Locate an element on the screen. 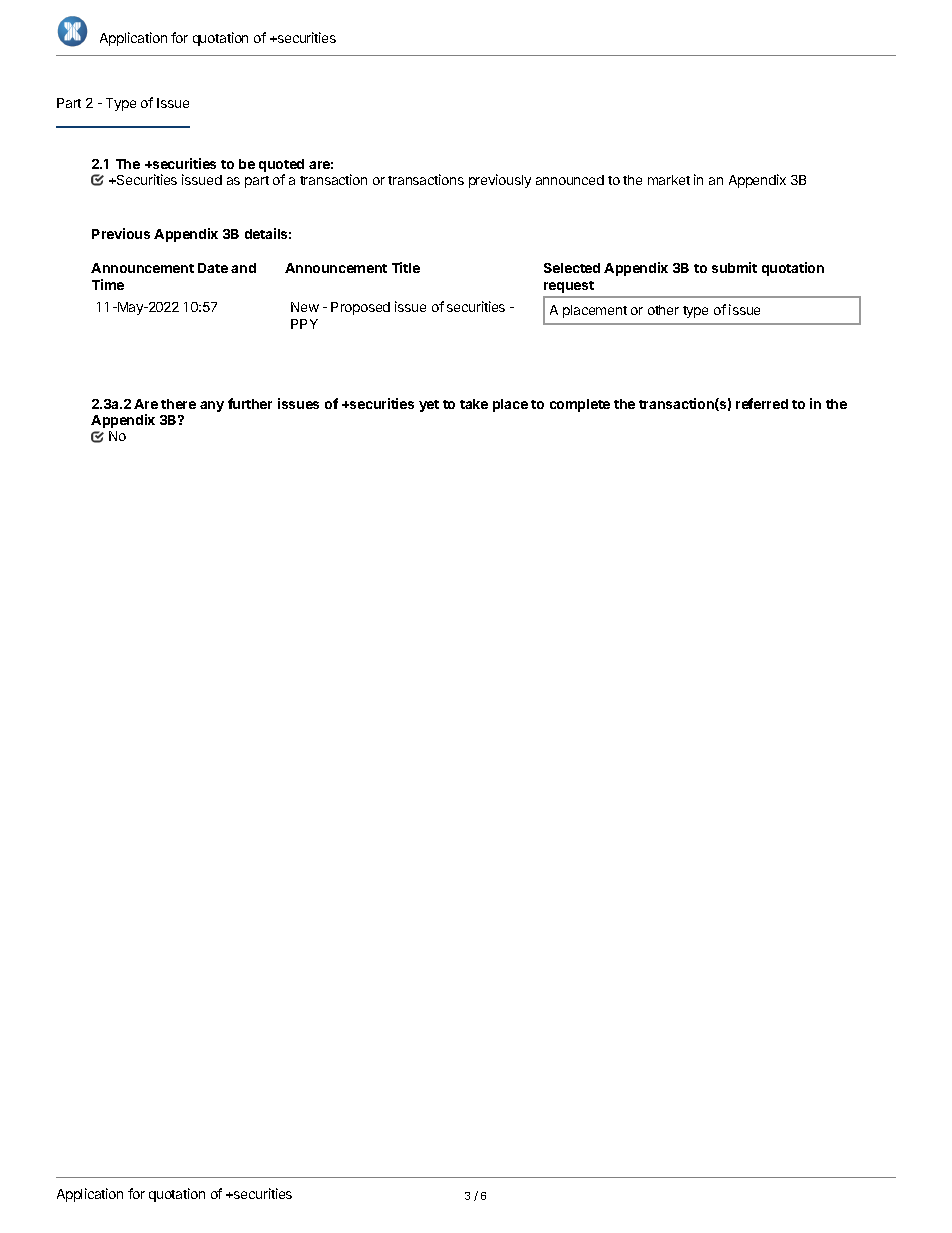 Image resolution: width=952 pixels, height=1233 pixels. Date is located at coordinates (213, 268).
